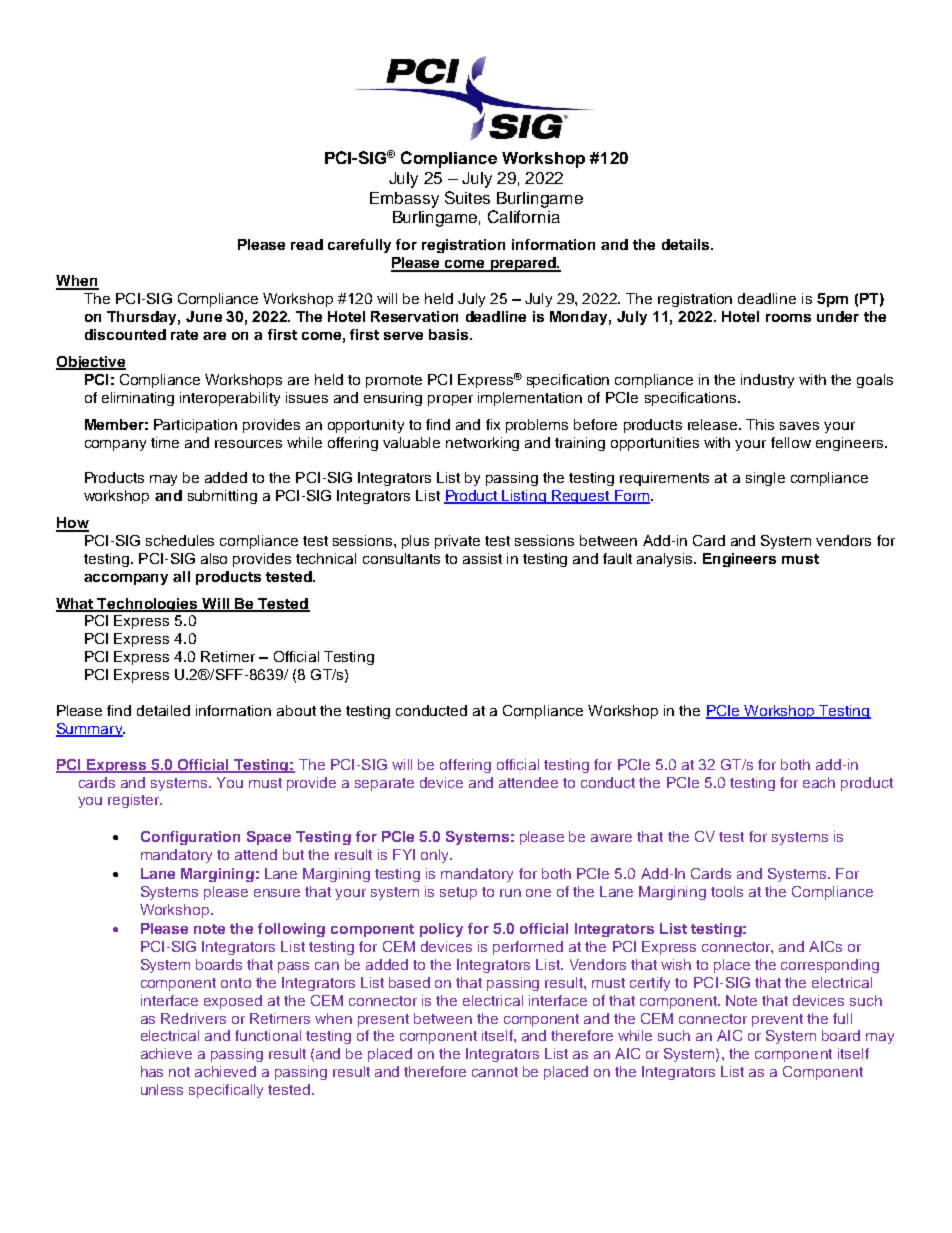 Image resolution: width=952 pixels, height=1233 pixels. I want to click on each, so click(819, 782).
